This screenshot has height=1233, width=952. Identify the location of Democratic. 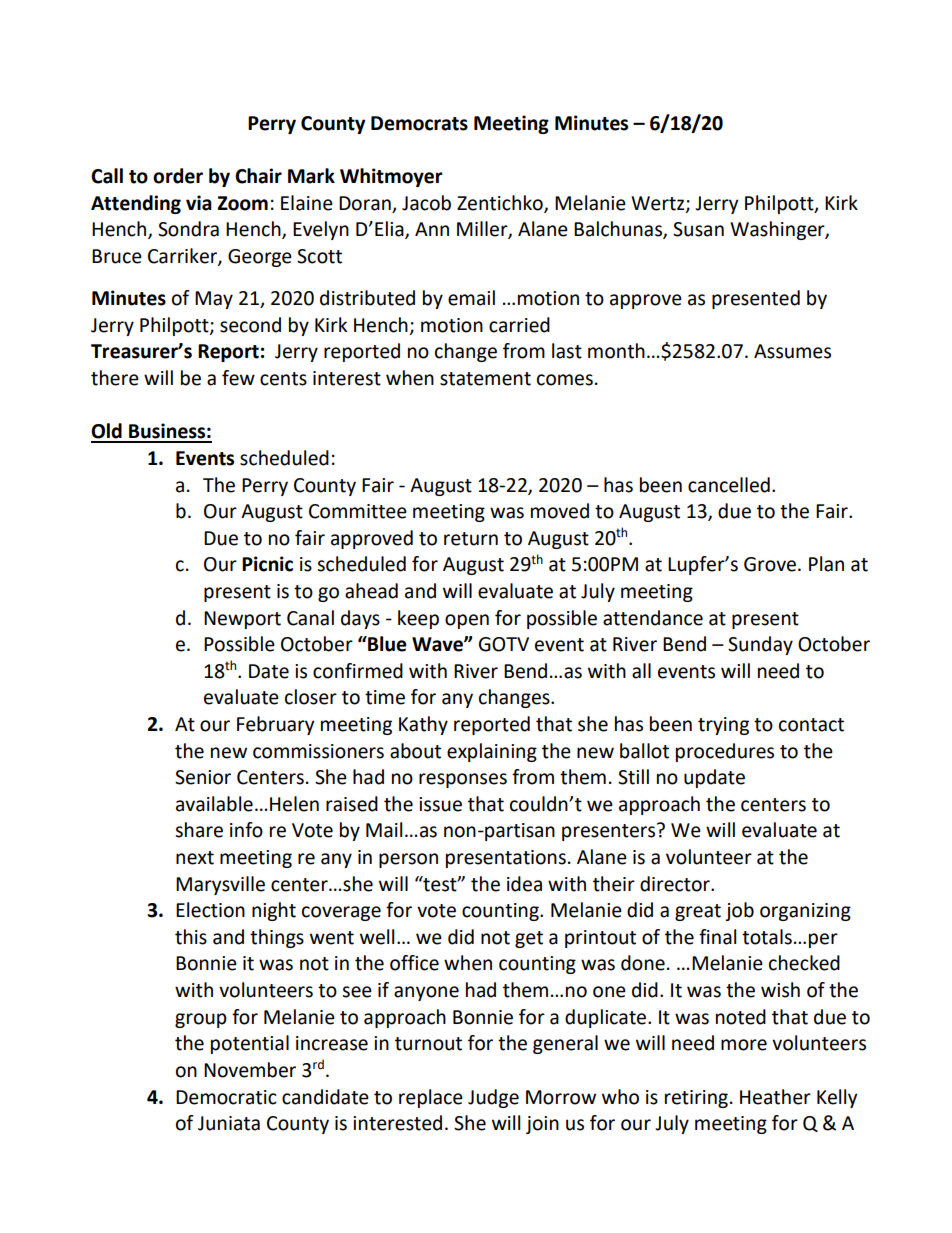
(226, 1097).
